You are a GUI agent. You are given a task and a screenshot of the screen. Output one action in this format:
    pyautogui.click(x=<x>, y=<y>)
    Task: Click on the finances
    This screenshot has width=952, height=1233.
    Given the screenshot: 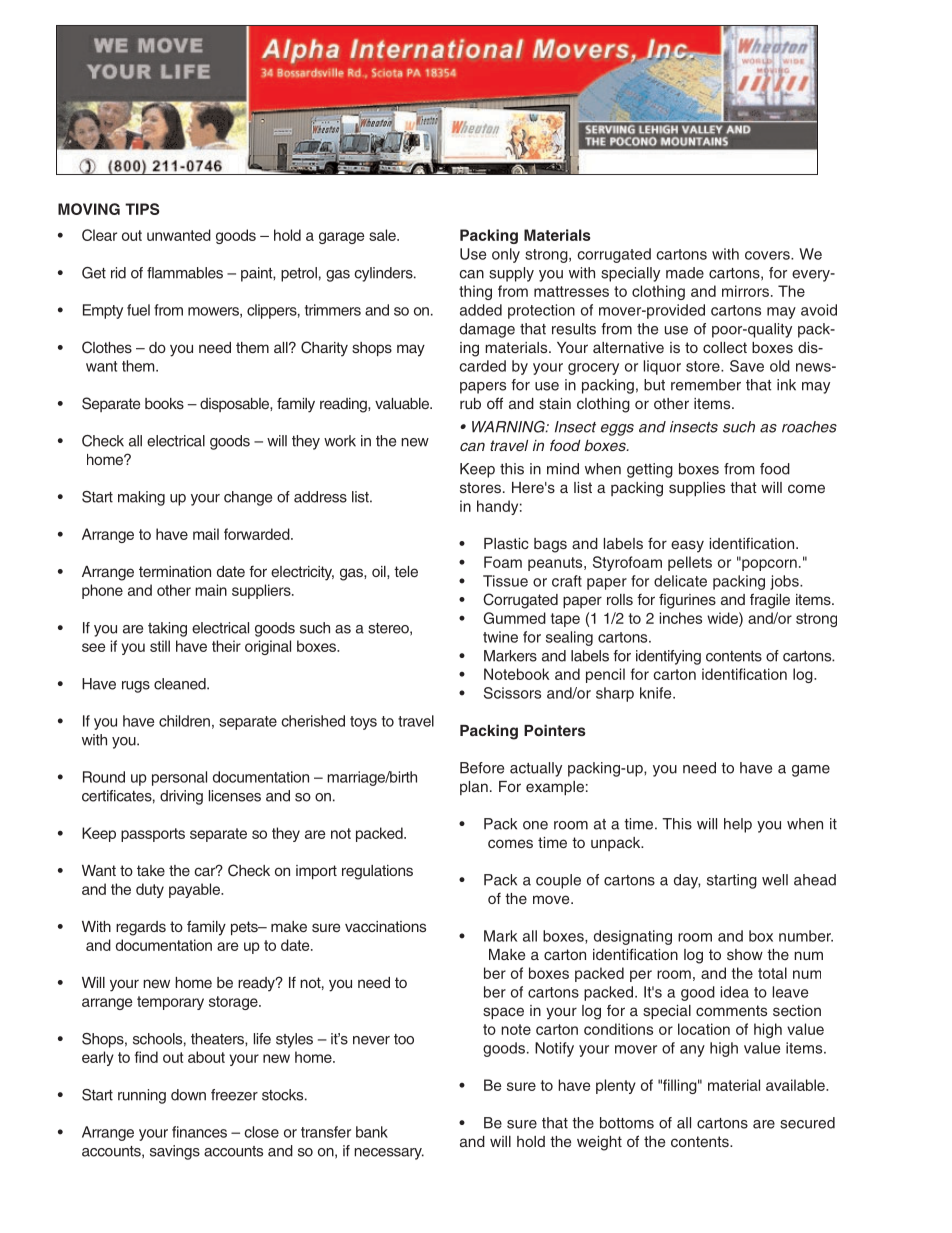 What is the action you would take?
    pyautogui.click(x=199, y=1132)
